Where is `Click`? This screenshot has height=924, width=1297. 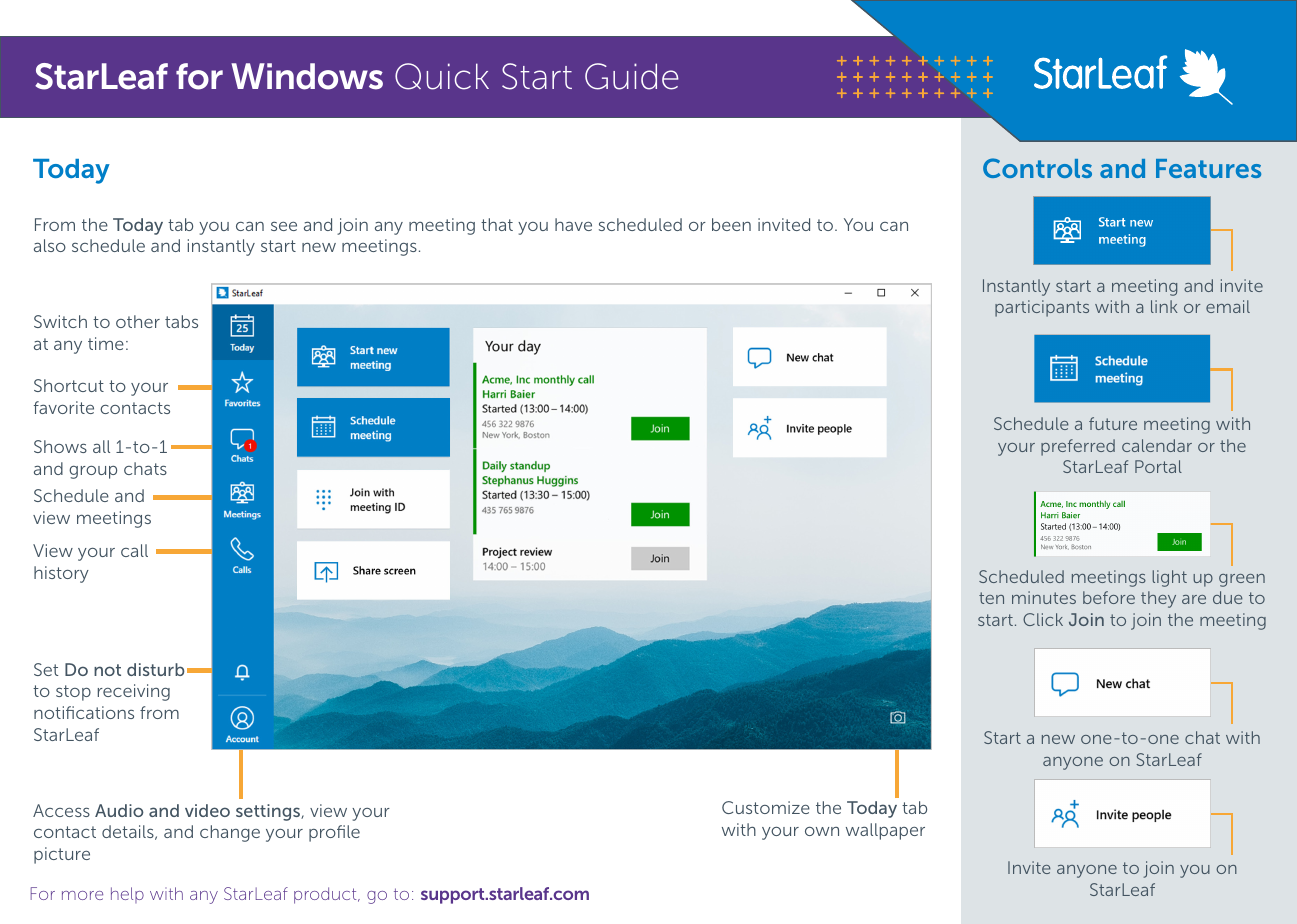 Click is located at coordinates (1043, 619).
